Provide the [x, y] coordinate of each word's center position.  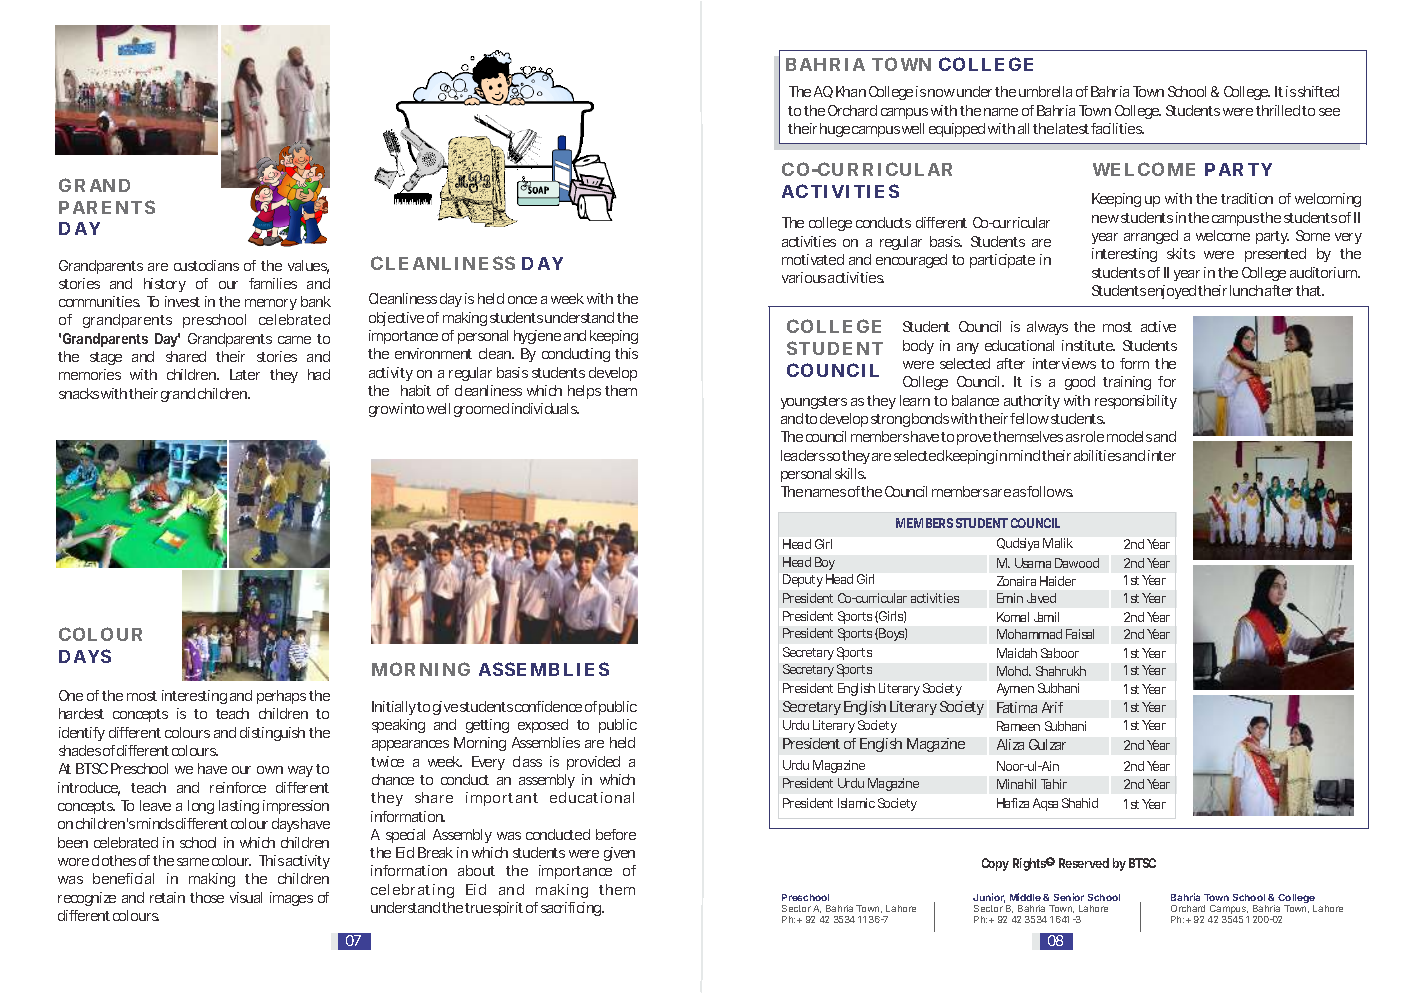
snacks [79, 393]
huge [835, 130]
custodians [206, 265]
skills [850, 473]
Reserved [1084, 863]
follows [1050, 491]
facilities [1117, 128]
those [207, 897]
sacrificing [572, 909]
